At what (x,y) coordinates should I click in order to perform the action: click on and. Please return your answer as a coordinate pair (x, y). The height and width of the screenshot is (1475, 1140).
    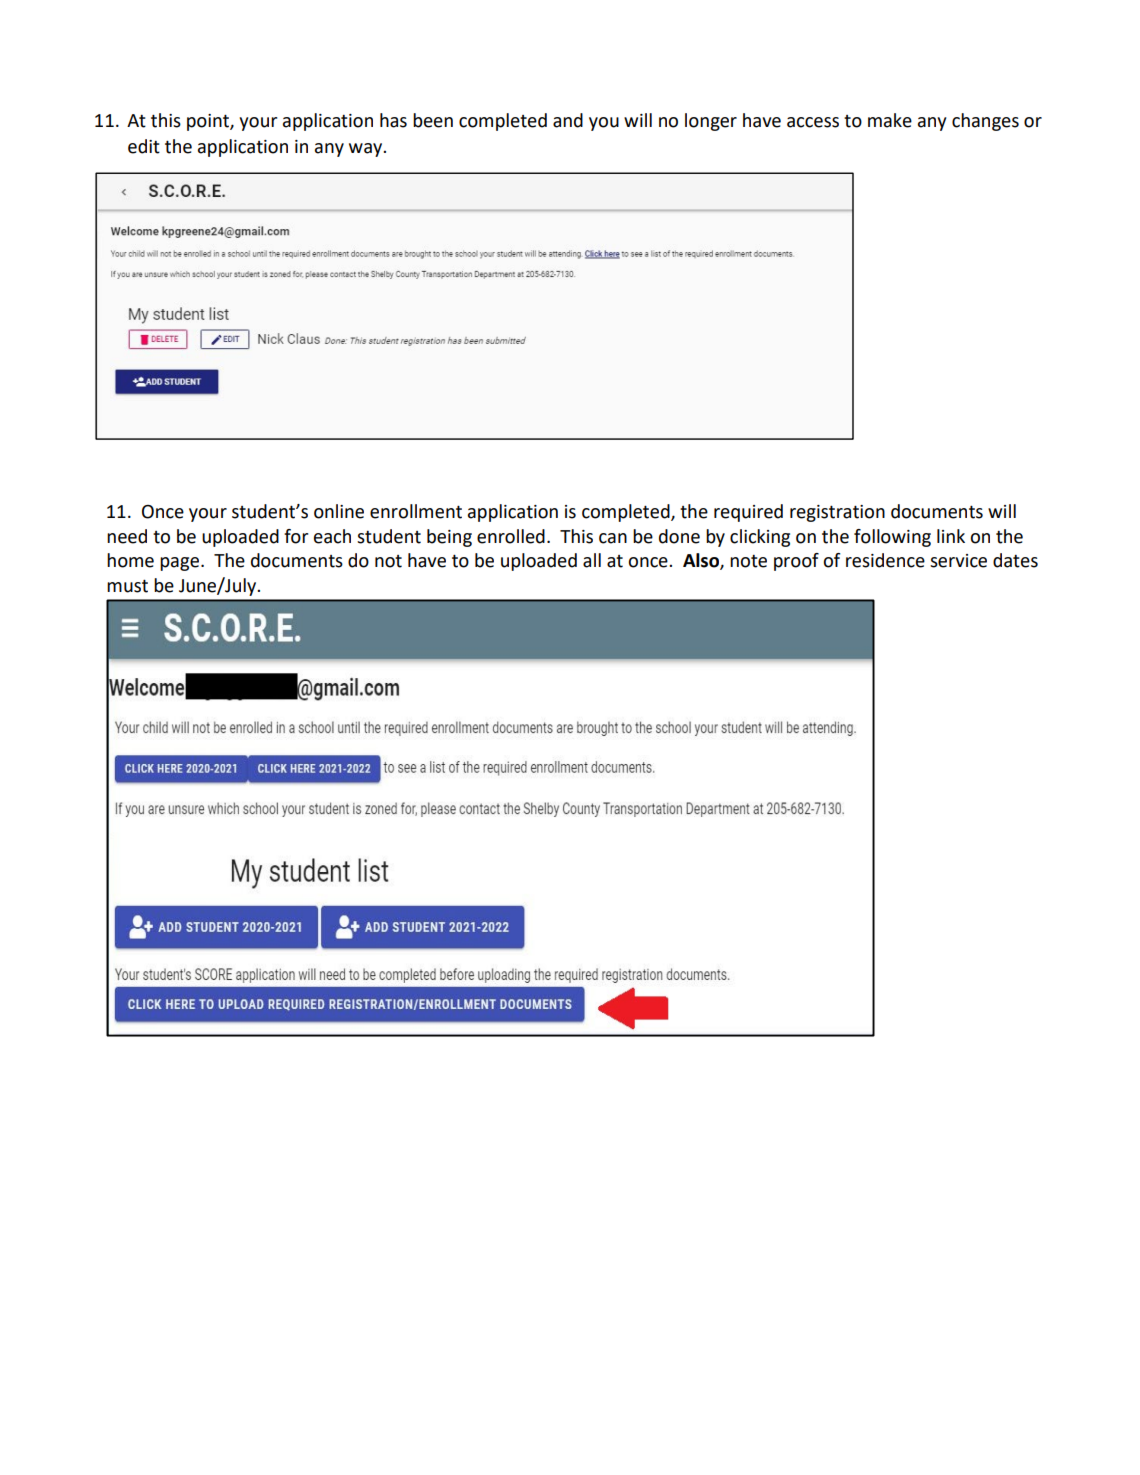
    Looking at the image, I should click on (568, 120).
